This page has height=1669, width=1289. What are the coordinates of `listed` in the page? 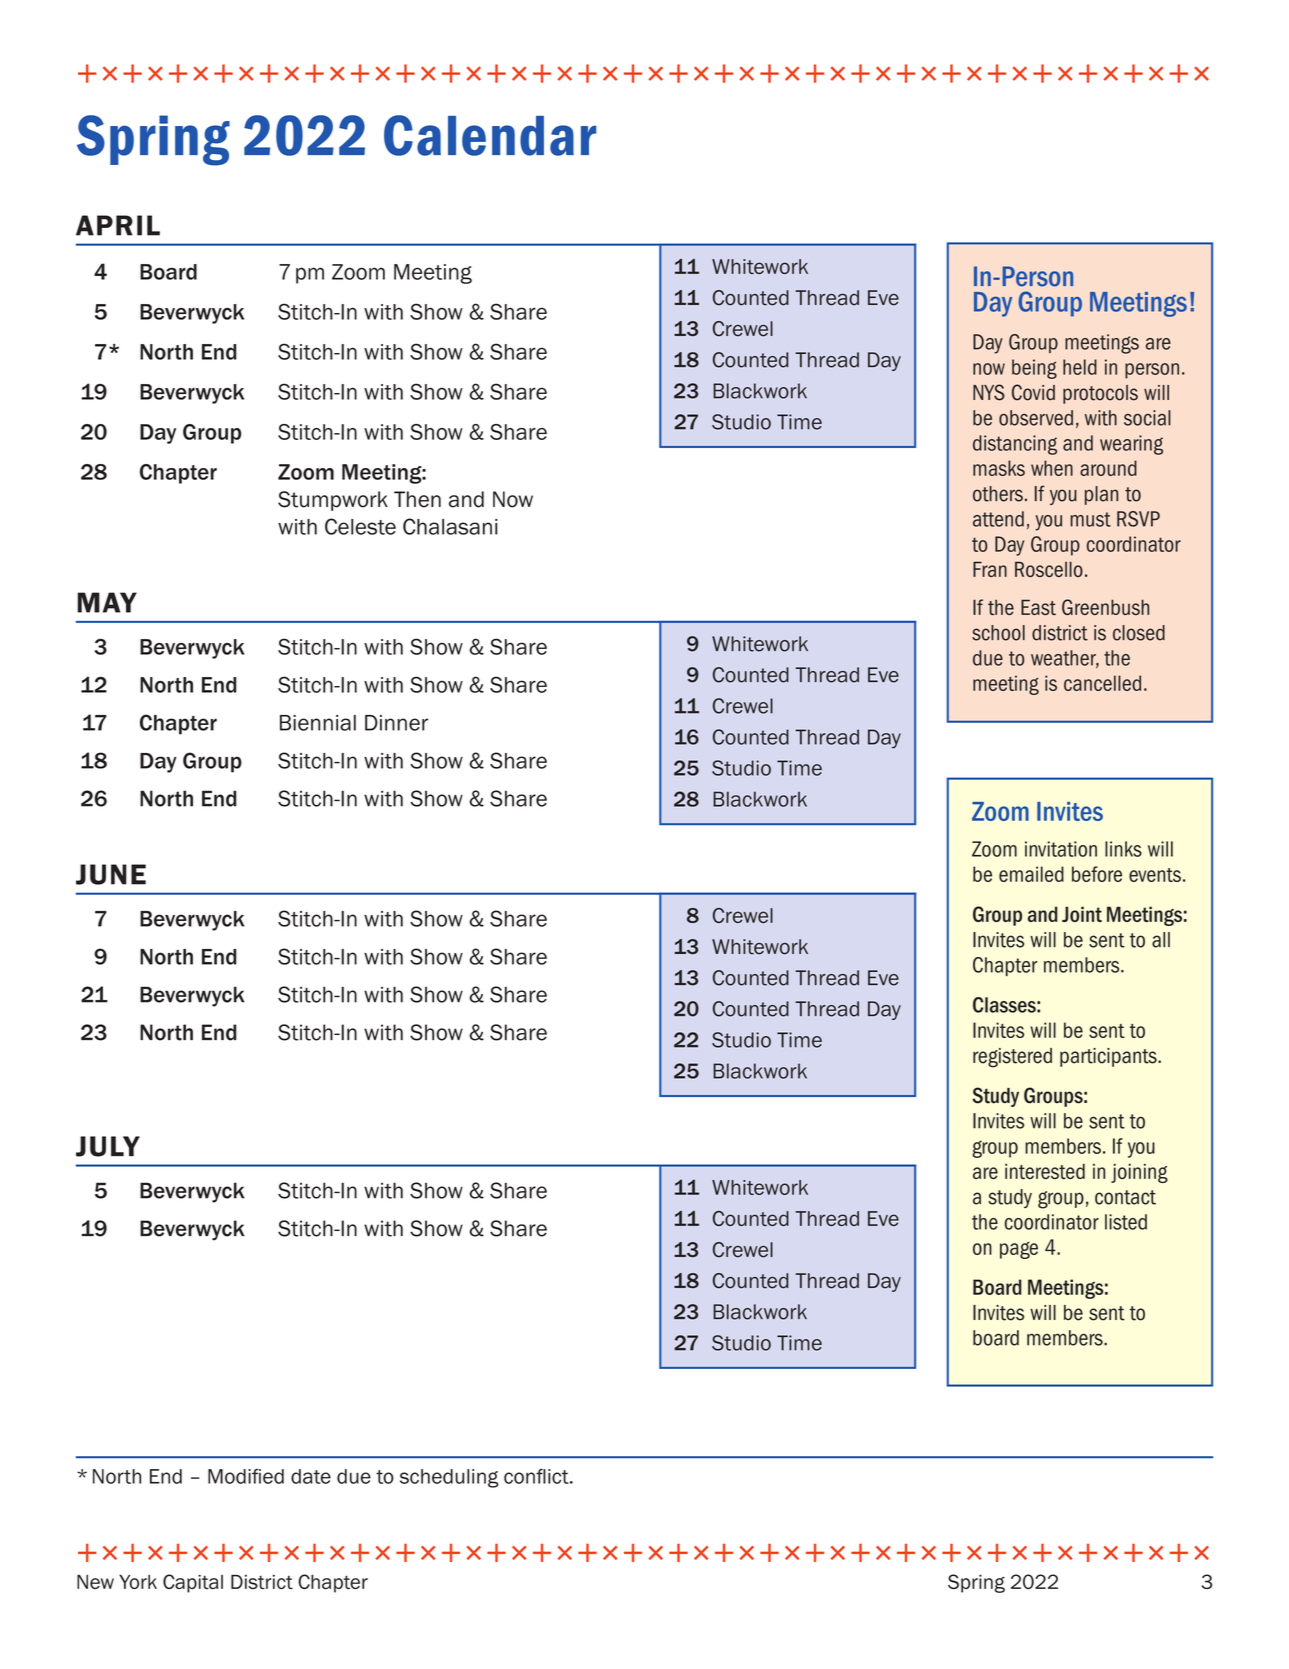 It's located at (1126, 1222).
